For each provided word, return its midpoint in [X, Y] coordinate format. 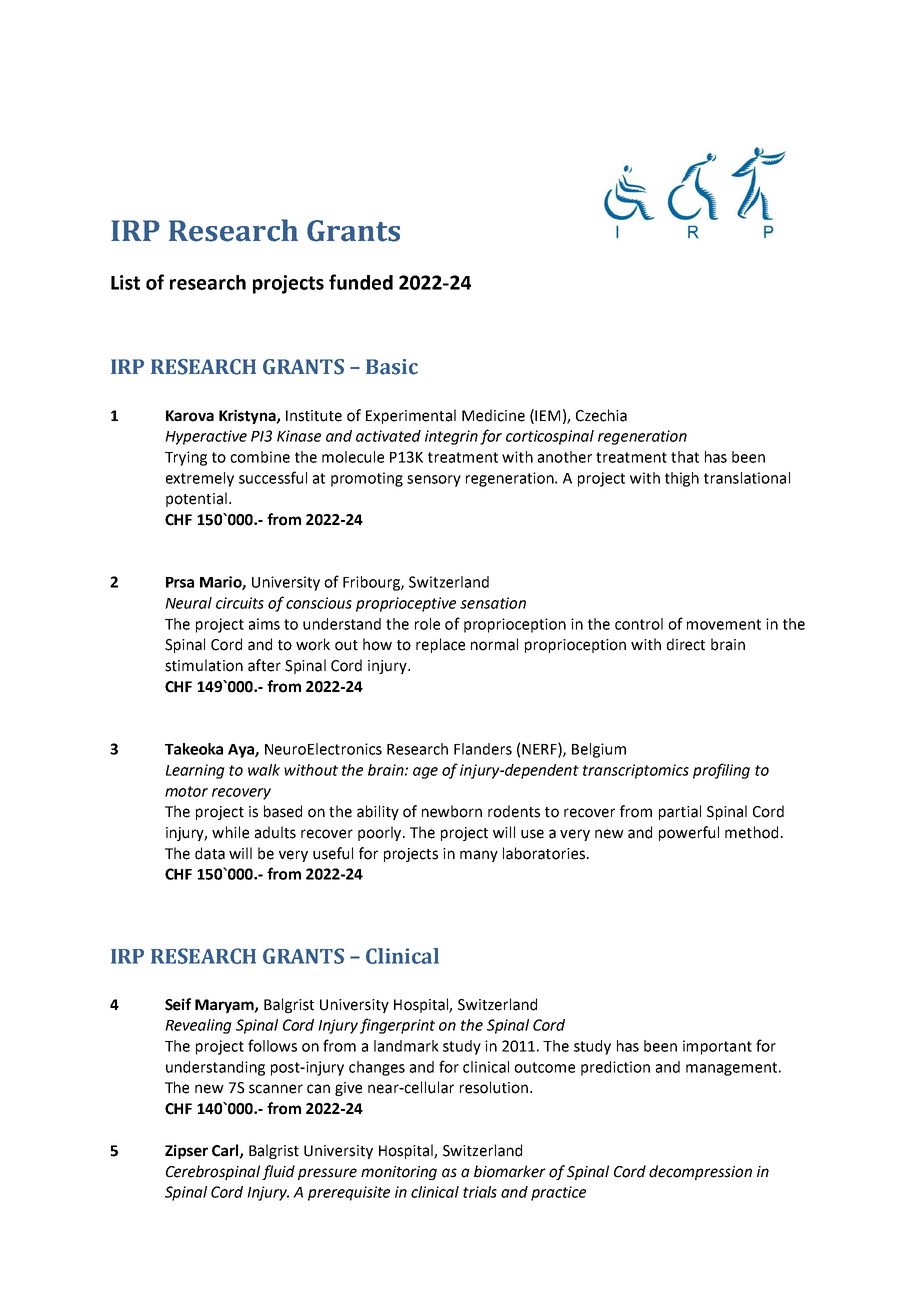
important [717, 1047]
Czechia [601, 415]
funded [361, 282]
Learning [195, 771]
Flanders [483, 749]
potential [196, 499]
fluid [278, 1172]
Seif [178, 1004]
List [125, 282]
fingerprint [397, 1026]
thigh [682, 479]
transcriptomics [636, 771]
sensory [434, 481]
